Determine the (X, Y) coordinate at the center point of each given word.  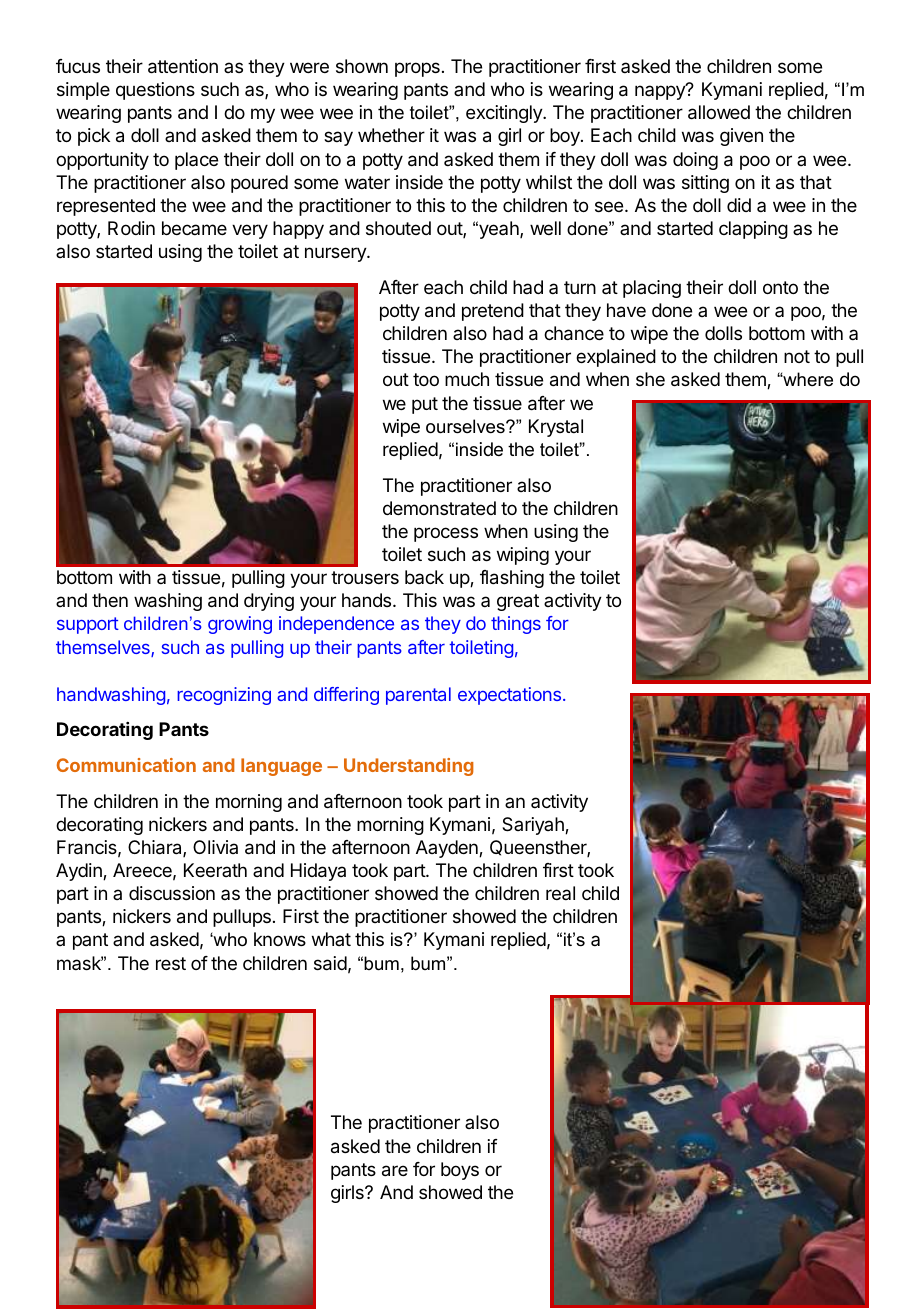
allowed (719, 112)
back (424, 577)
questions (155, 91)
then (110, 600)
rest (171, 963)
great (518, 602)
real (560, 893)
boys (460, 1171)
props (417, 69)
